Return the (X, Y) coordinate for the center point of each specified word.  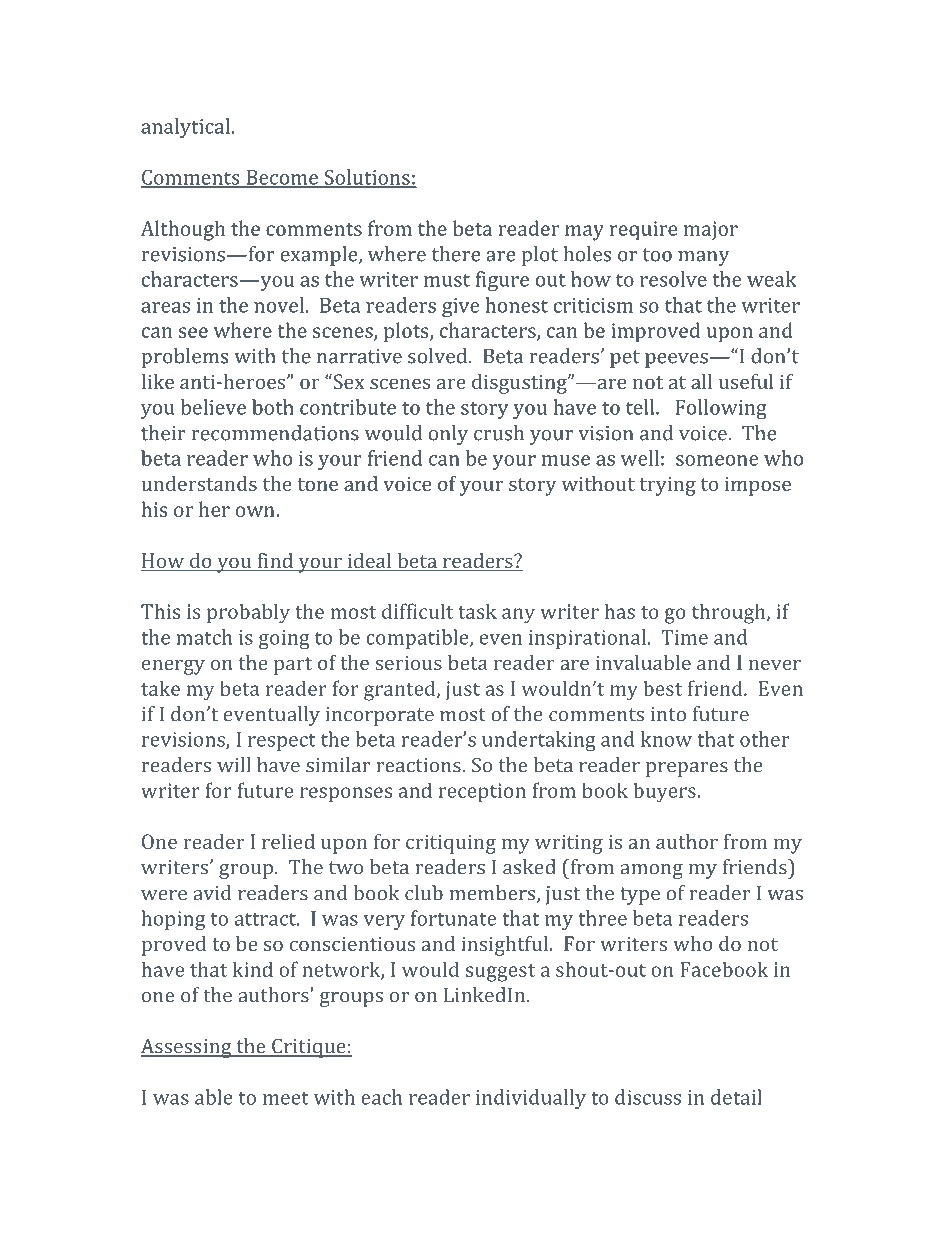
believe (213, 407)
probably (248, 613)
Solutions (367, 178)
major (711, 231)
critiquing (451, 844)
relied (288, 841)
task (477, 611)
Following (721, 409)
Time (684, 637)
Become (282, 178)
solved (439, 356)
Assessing (187, 1048)
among (651, 871)
